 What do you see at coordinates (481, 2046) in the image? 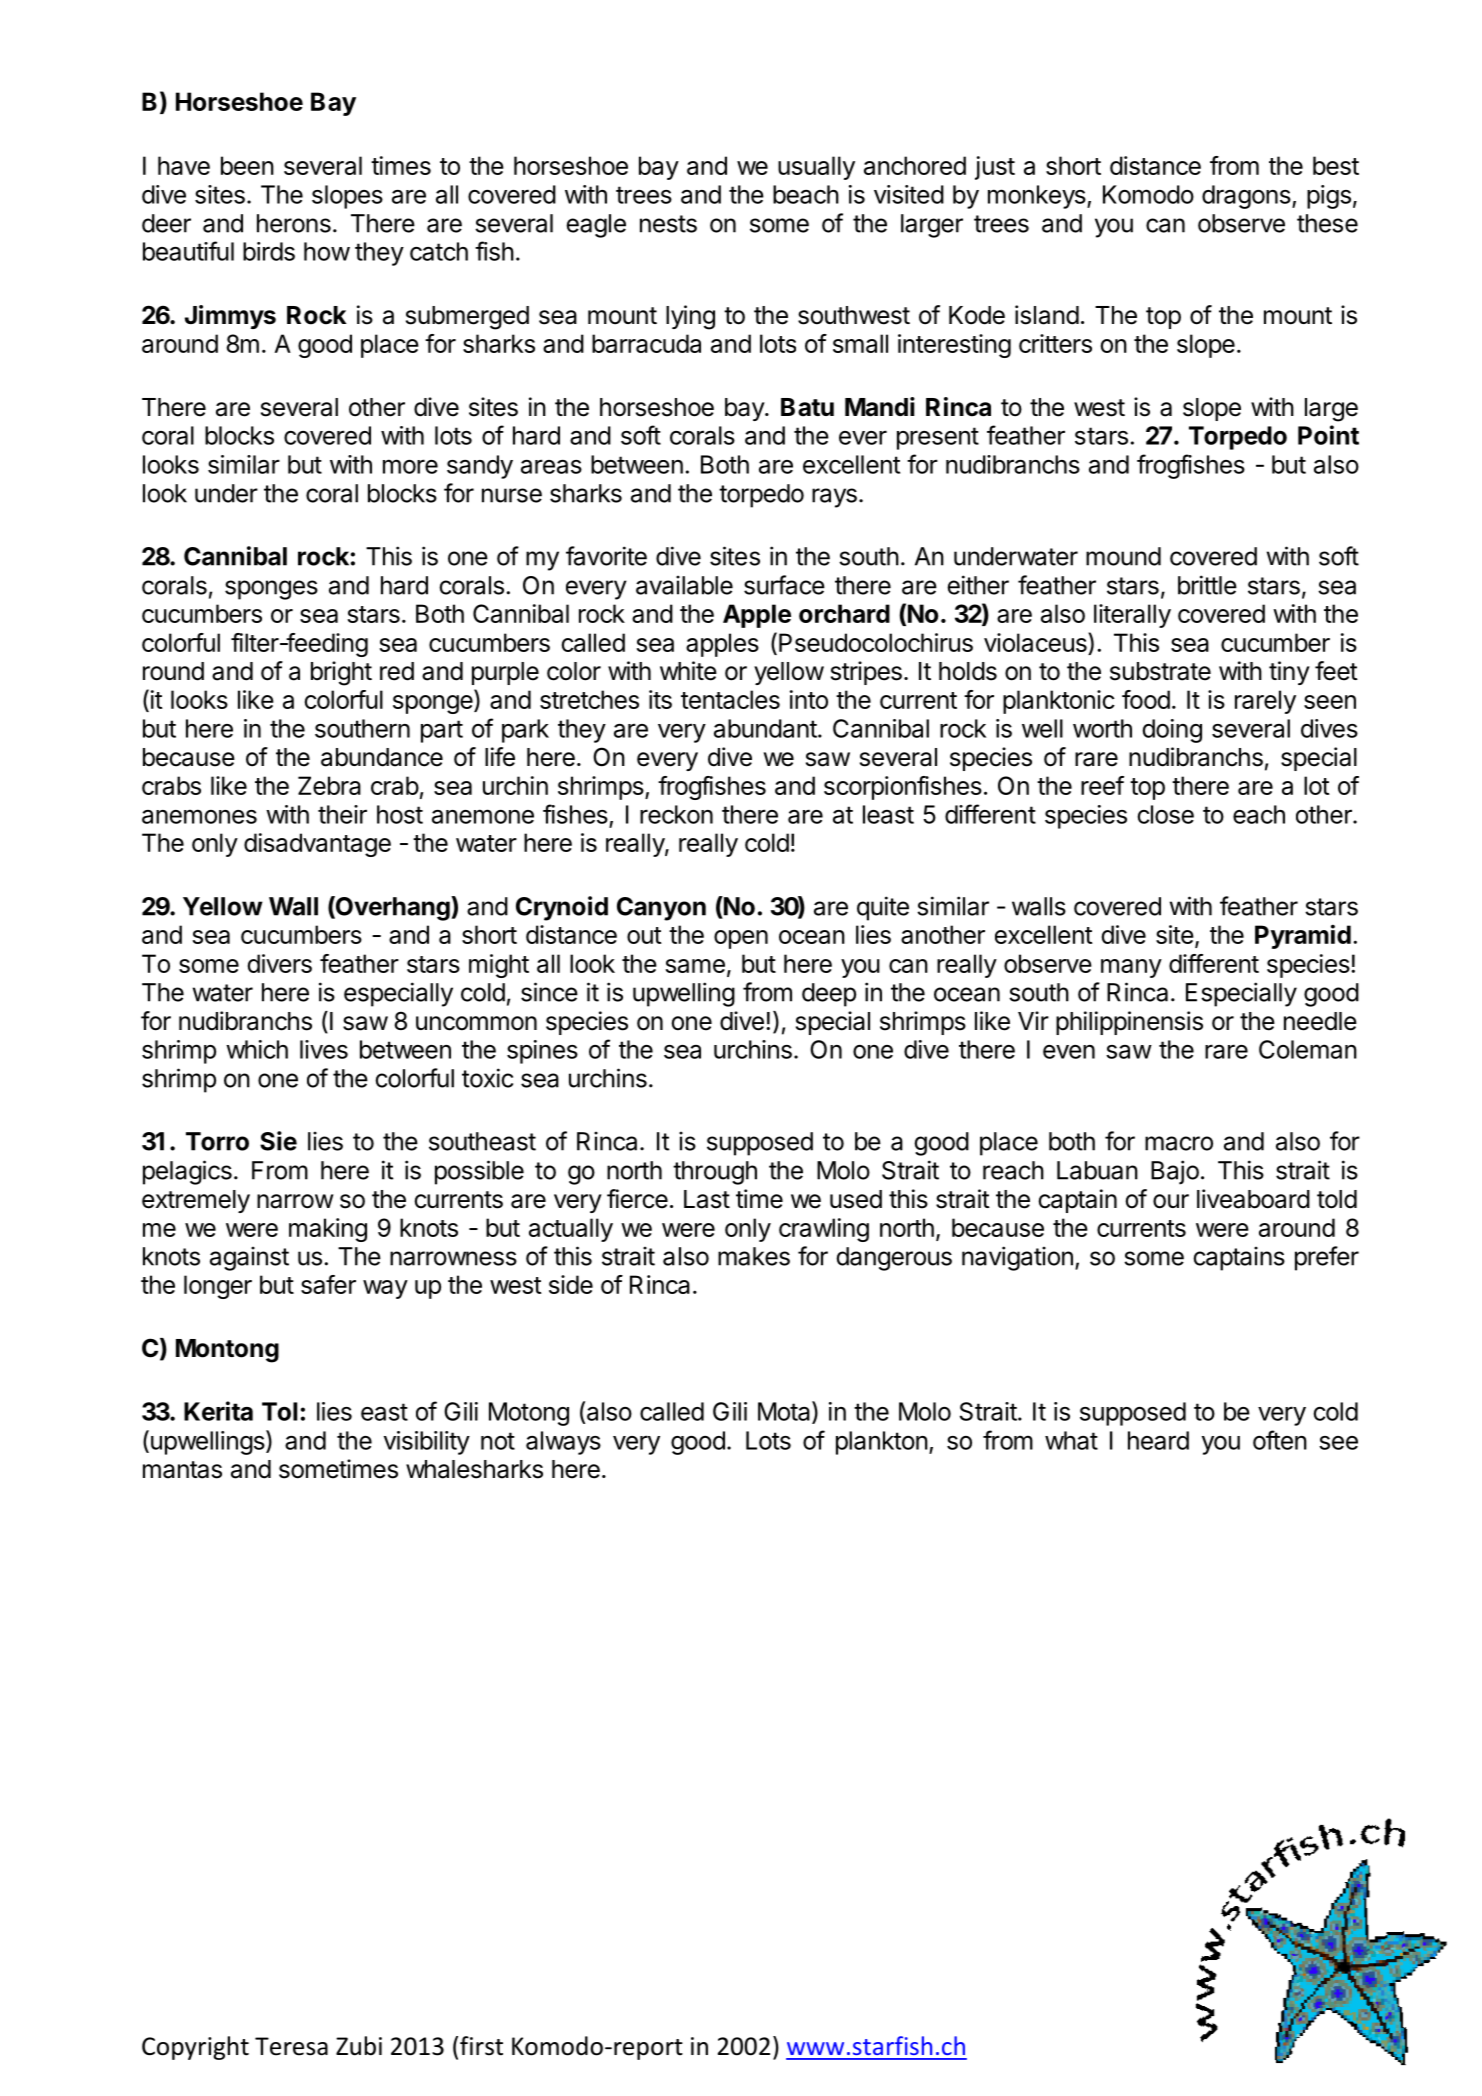
I see `first` at bounding box center [481, 2046].
